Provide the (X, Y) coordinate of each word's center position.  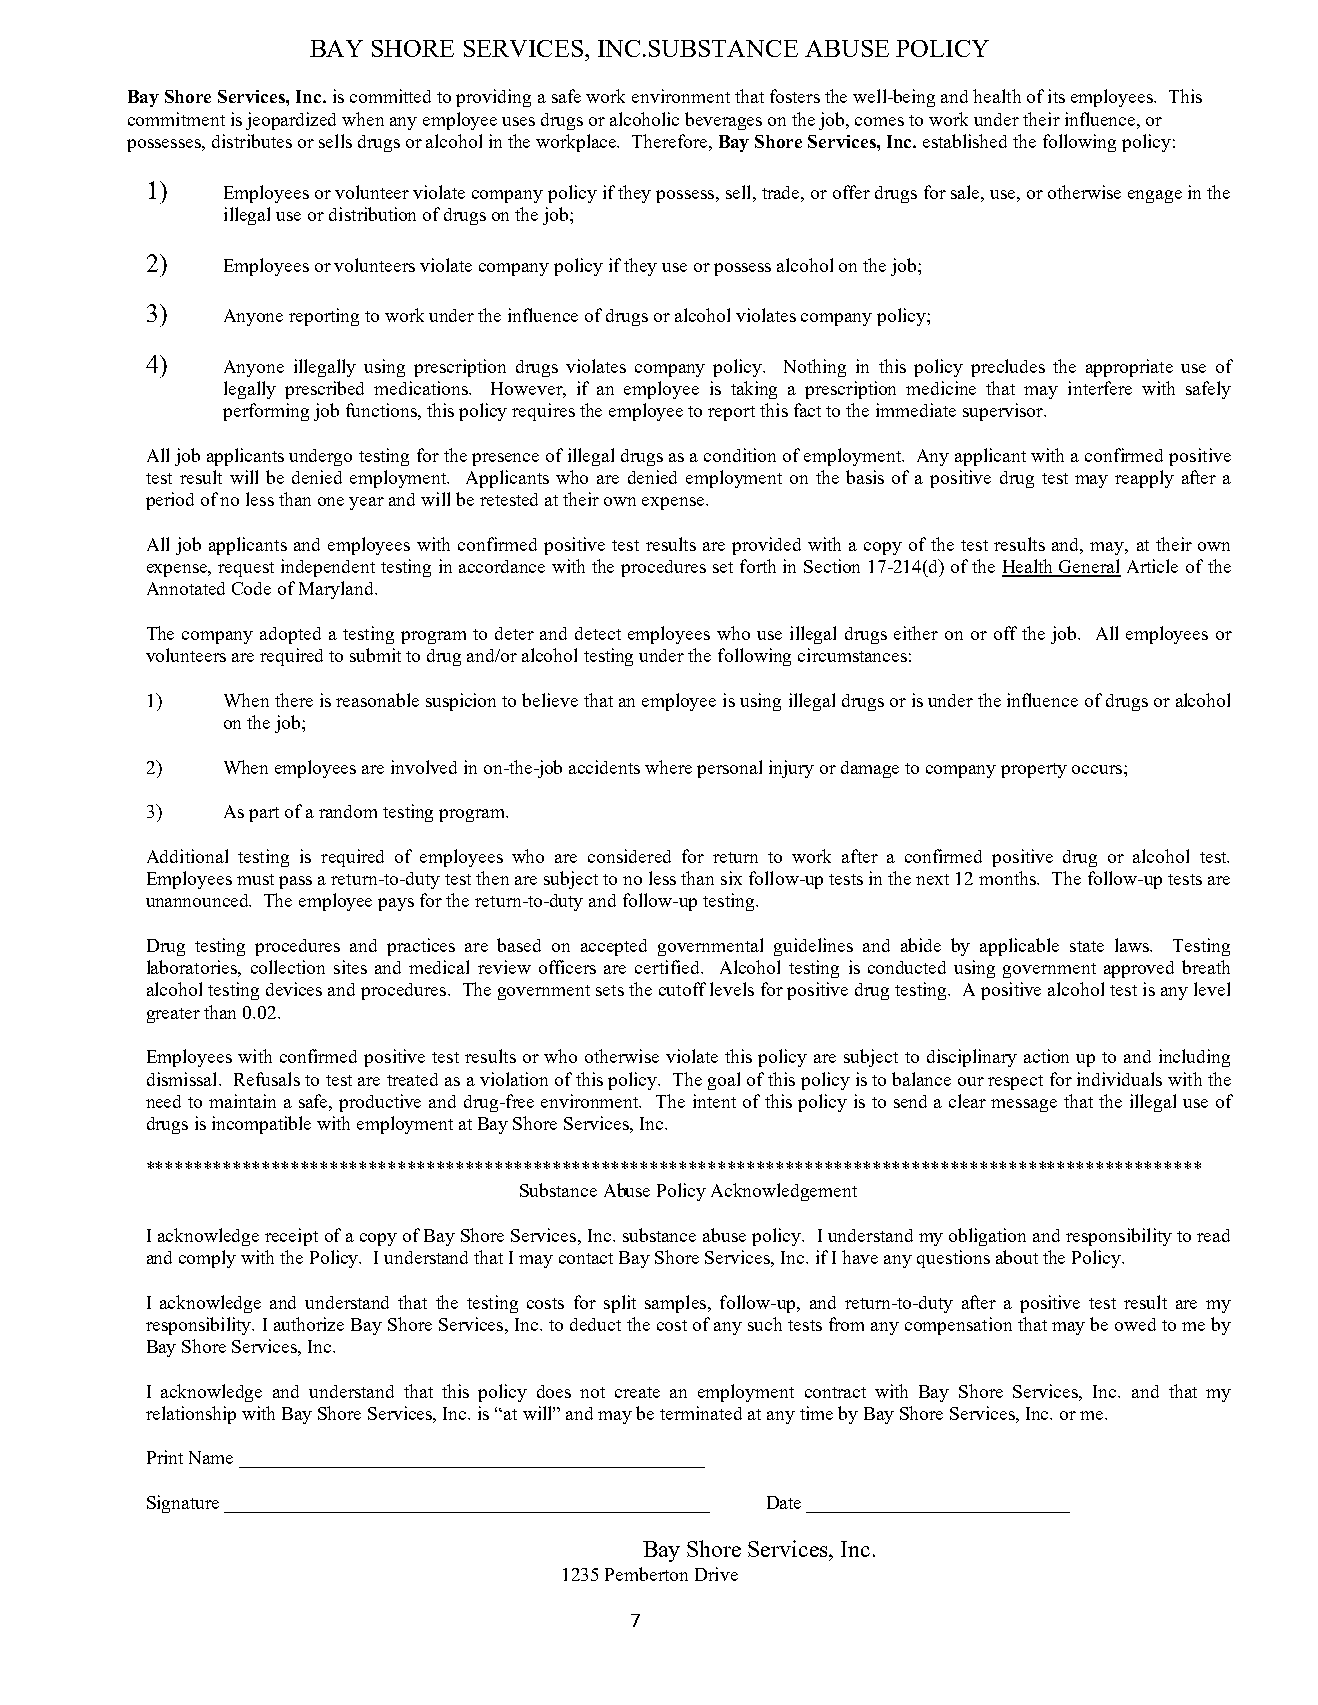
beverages (723, 121)
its (1056, 96)
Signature (183, 1504)
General (1089, 567)
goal (724, 1081)
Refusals (267, 1079)
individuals (1119, 1079)
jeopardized (291, 121)
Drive (716, 1574)
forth (758, 566)
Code (251, 588)
